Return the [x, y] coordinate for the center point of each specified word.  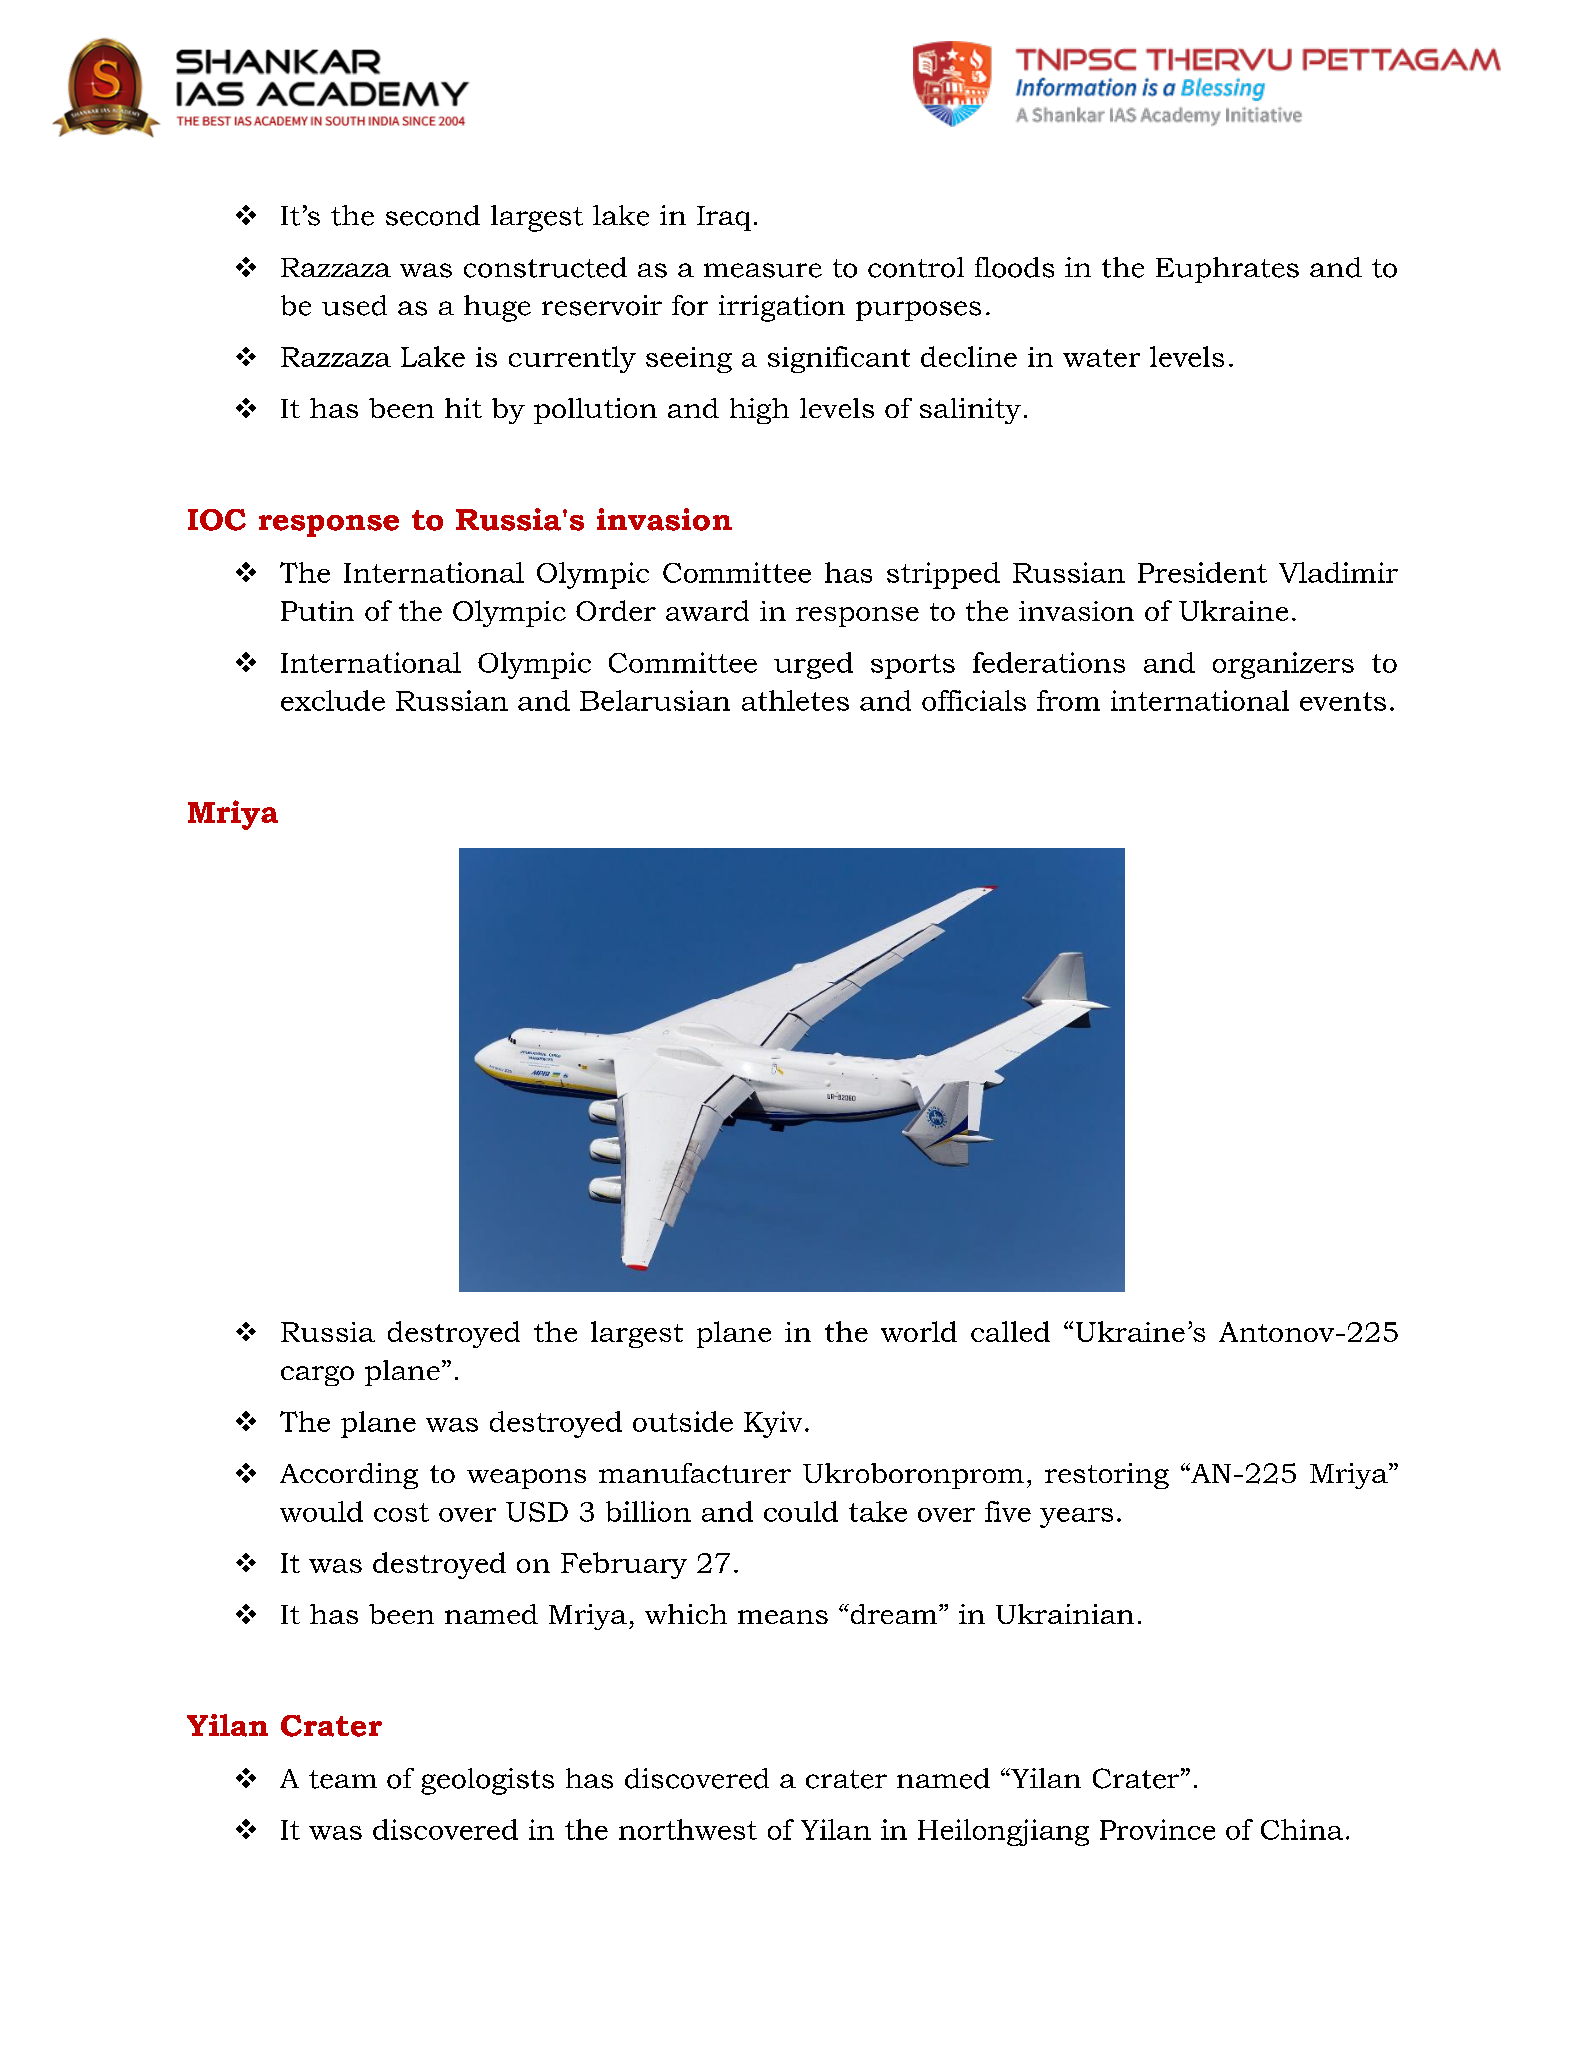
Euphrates [1227, 270]
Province [1157, 1829]
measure [763, 270]
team [343, 1779]
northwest [688, 1829]
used [354, 305]
